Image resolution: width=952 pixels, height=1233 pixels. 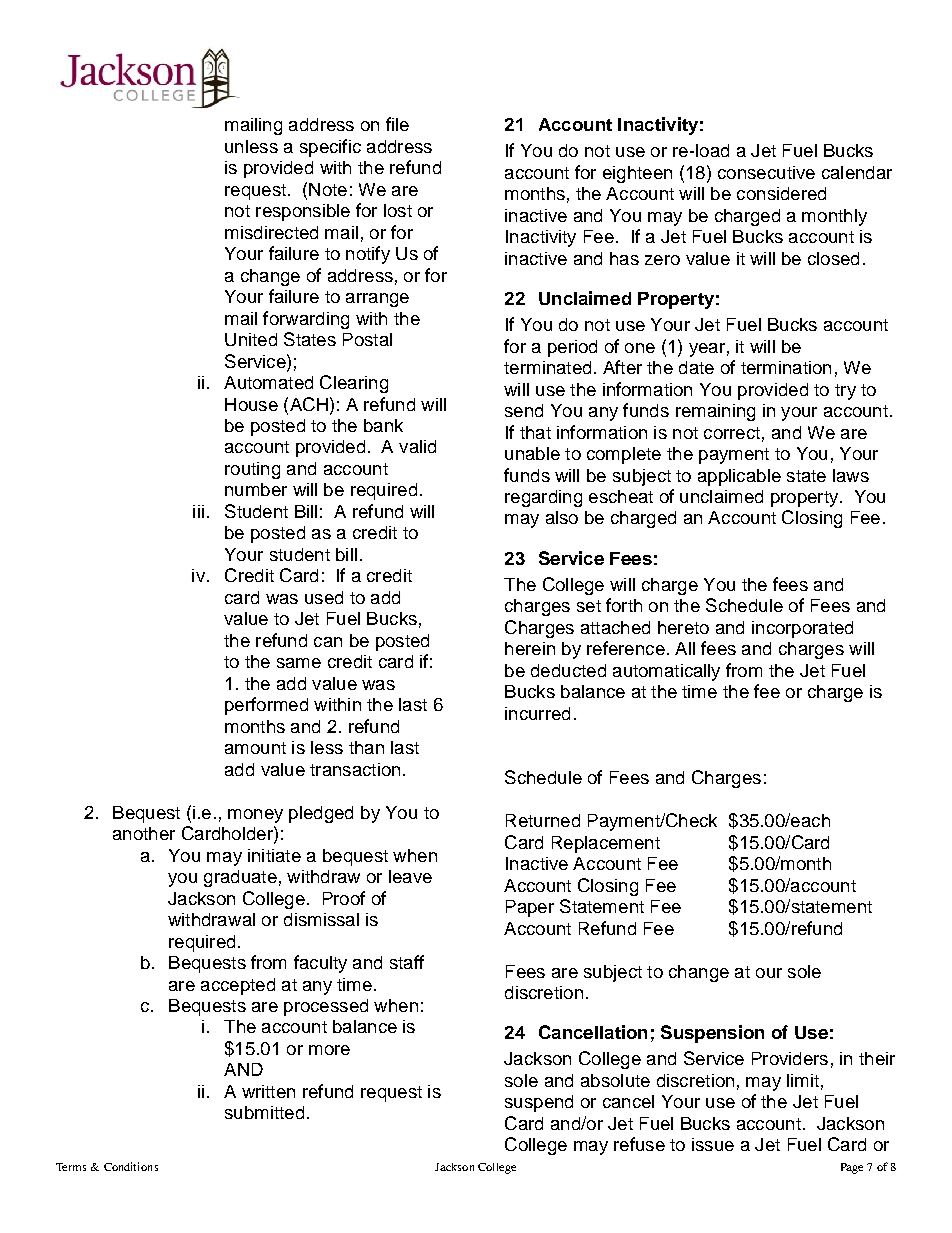 I want to click on herein, so click(x=530, y=648).
